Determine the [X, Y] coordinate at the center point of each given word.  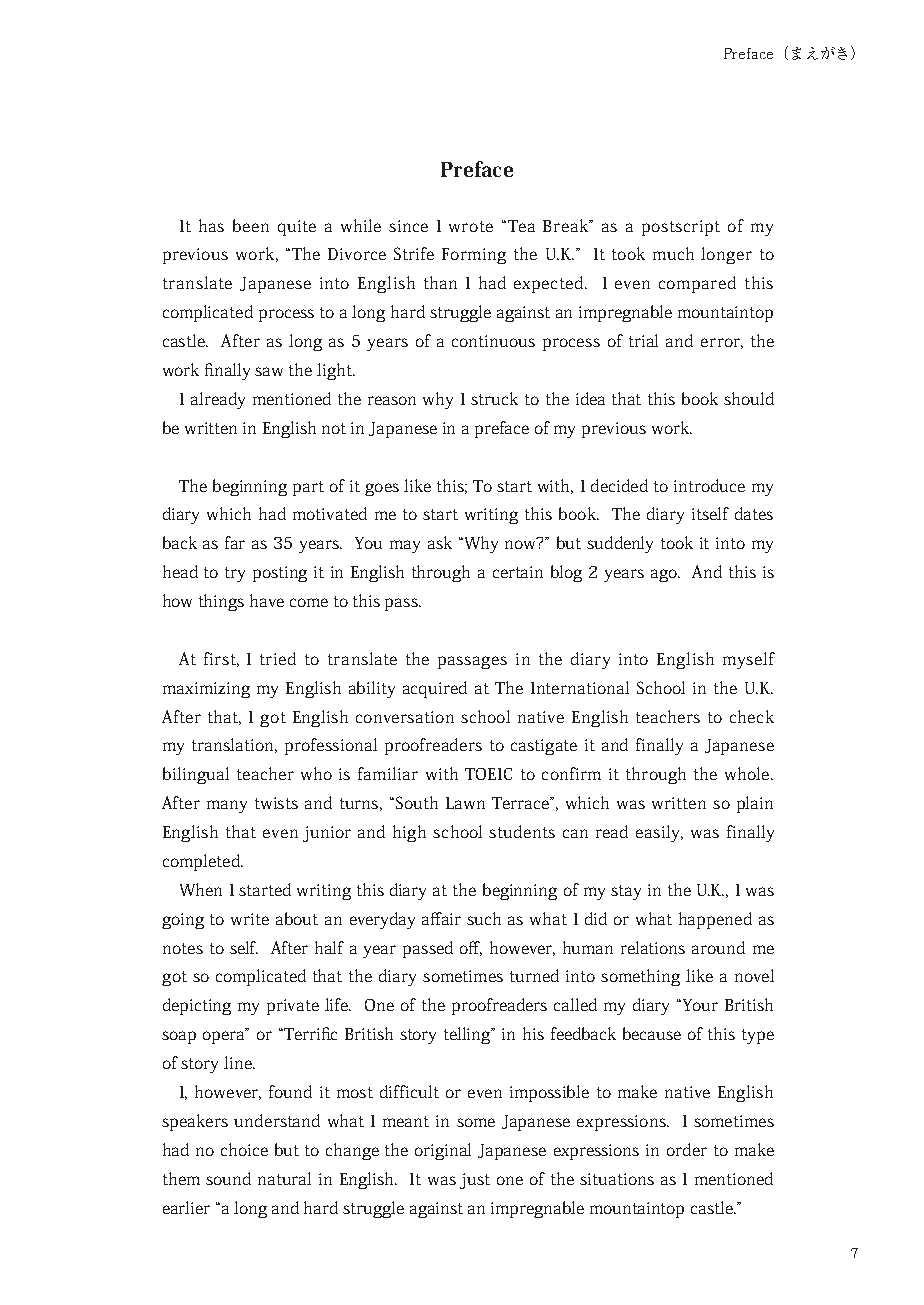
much [673, 253]
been [251, 225]
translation [234, 745]
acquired [435, 689]
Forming [474, 256]
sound [228, 1178]
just [475, 1181]
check [752, 716]
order [687, 1149]
